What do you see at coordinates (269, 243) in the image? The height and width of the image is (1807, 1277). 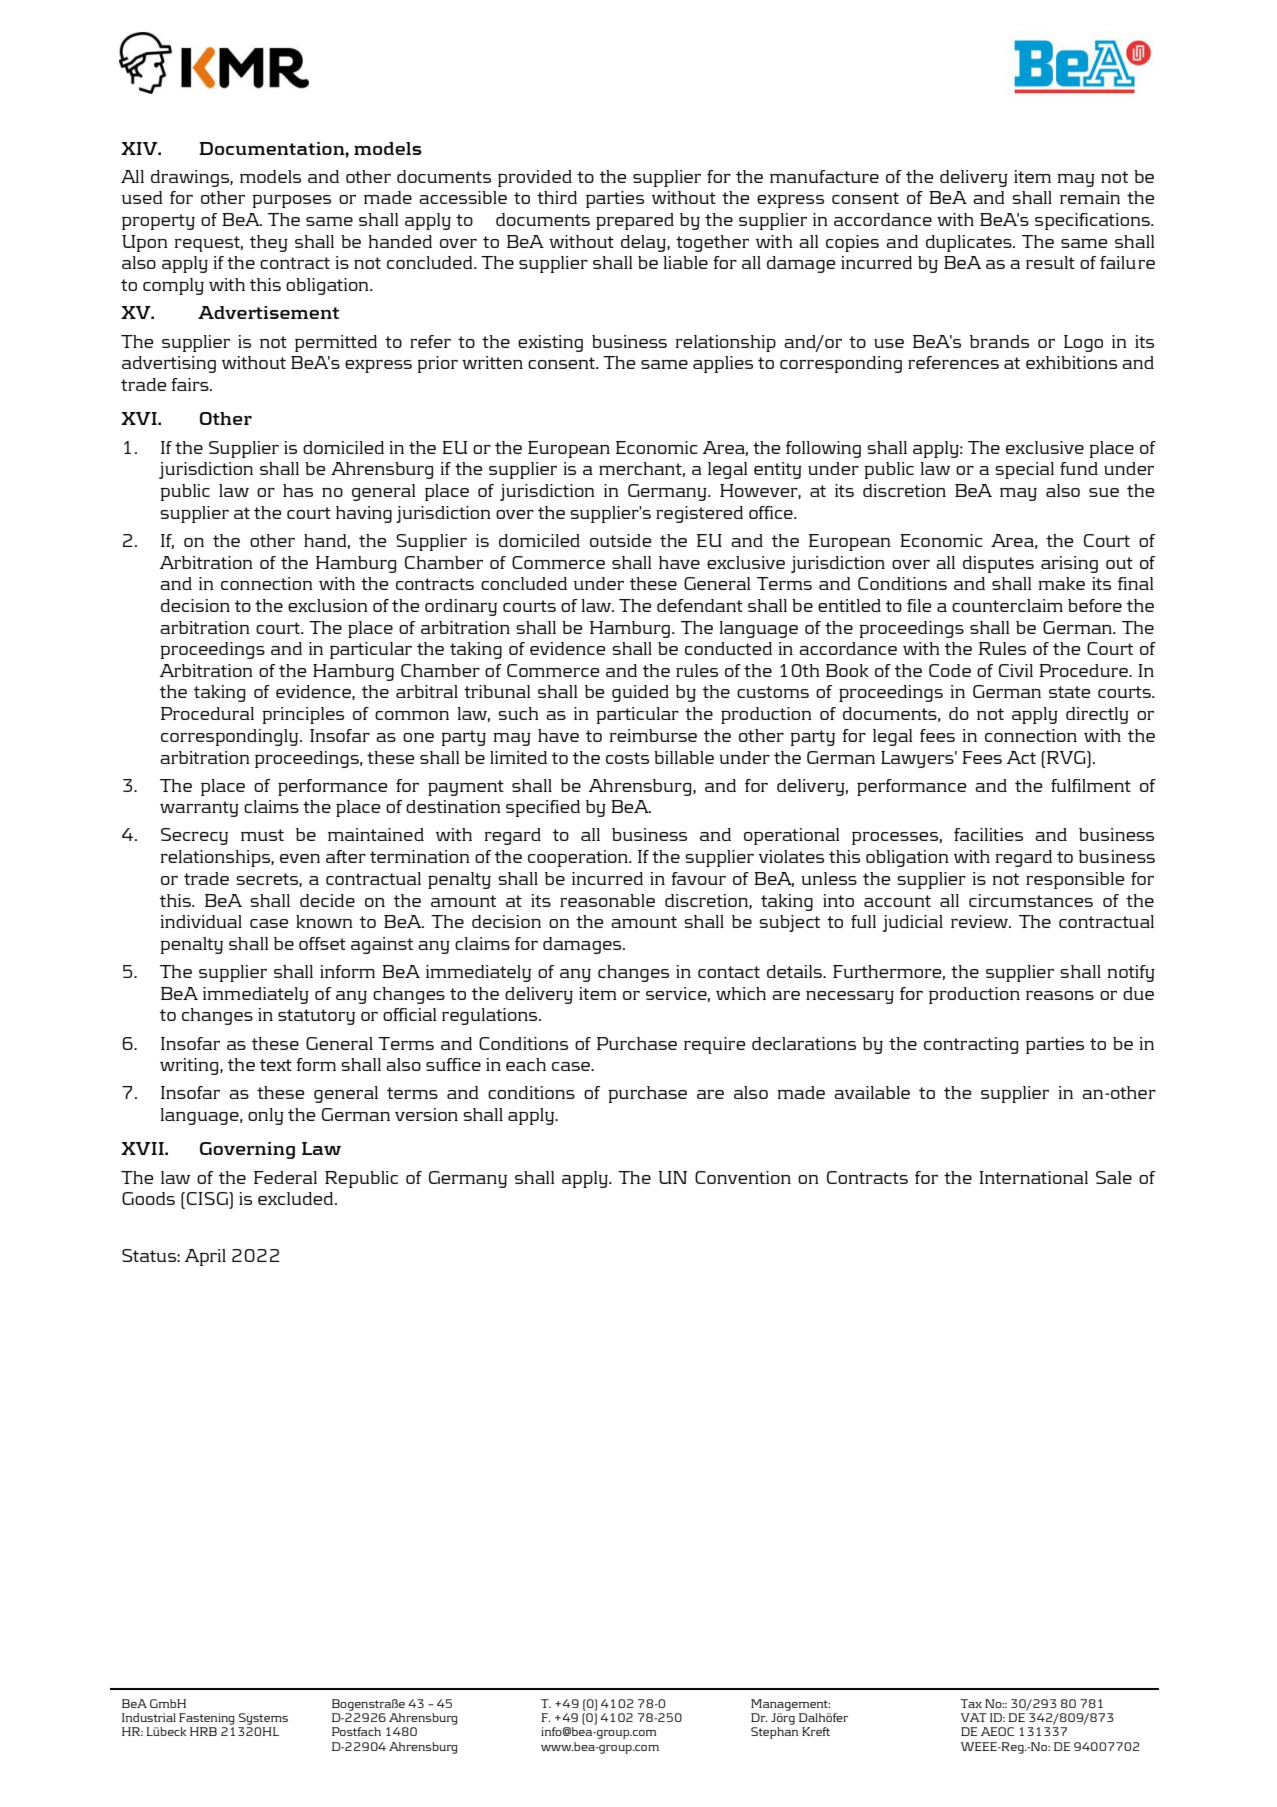 I see `they` at bounding box center [269, 243].
